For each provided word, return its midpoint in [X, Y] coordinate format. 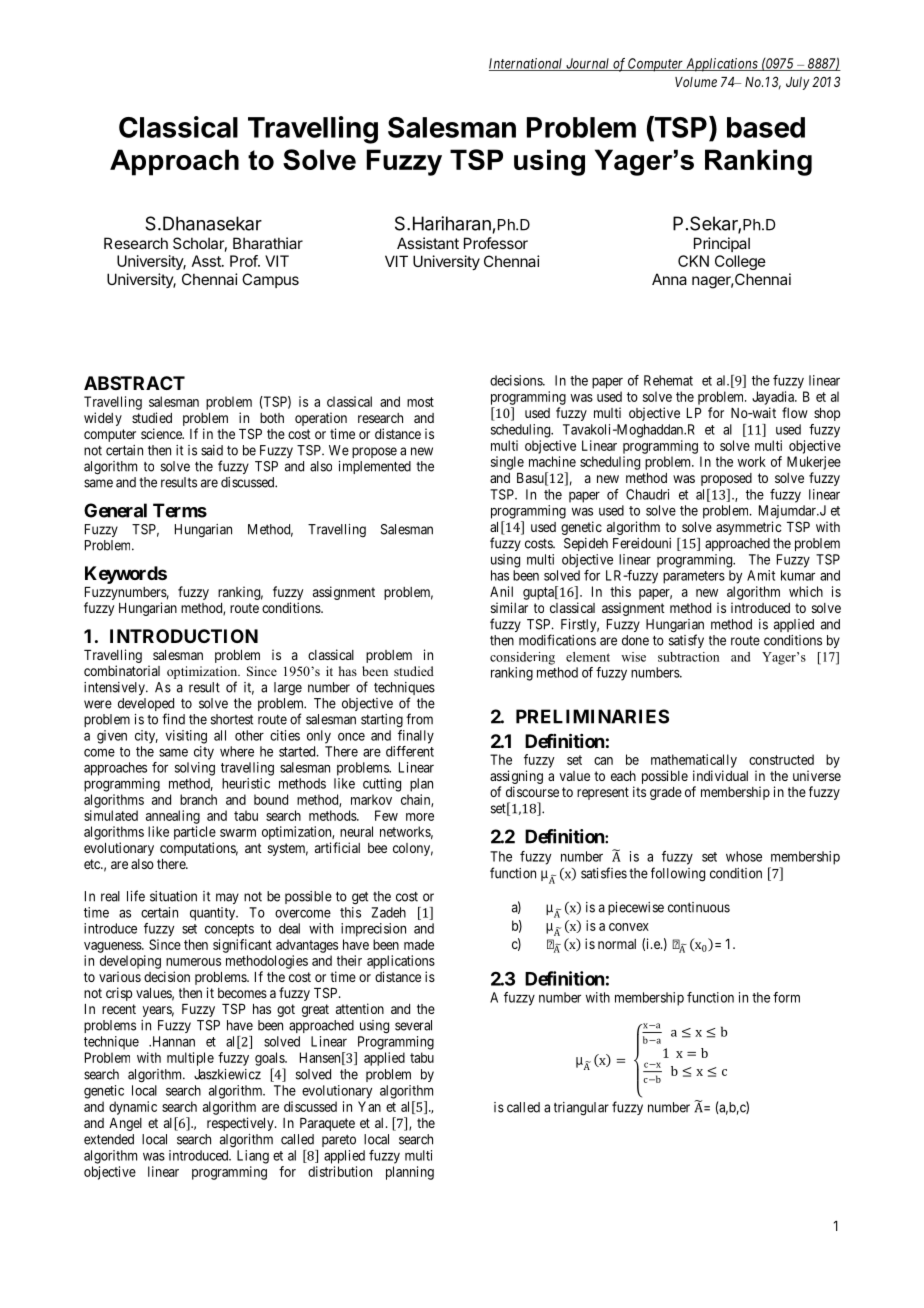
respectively [241, 1124]
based [766, 127]
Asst [207, 261]
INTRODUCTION [184, 636]
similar [509, 607]
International [527, 64]
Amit [761, 575]
